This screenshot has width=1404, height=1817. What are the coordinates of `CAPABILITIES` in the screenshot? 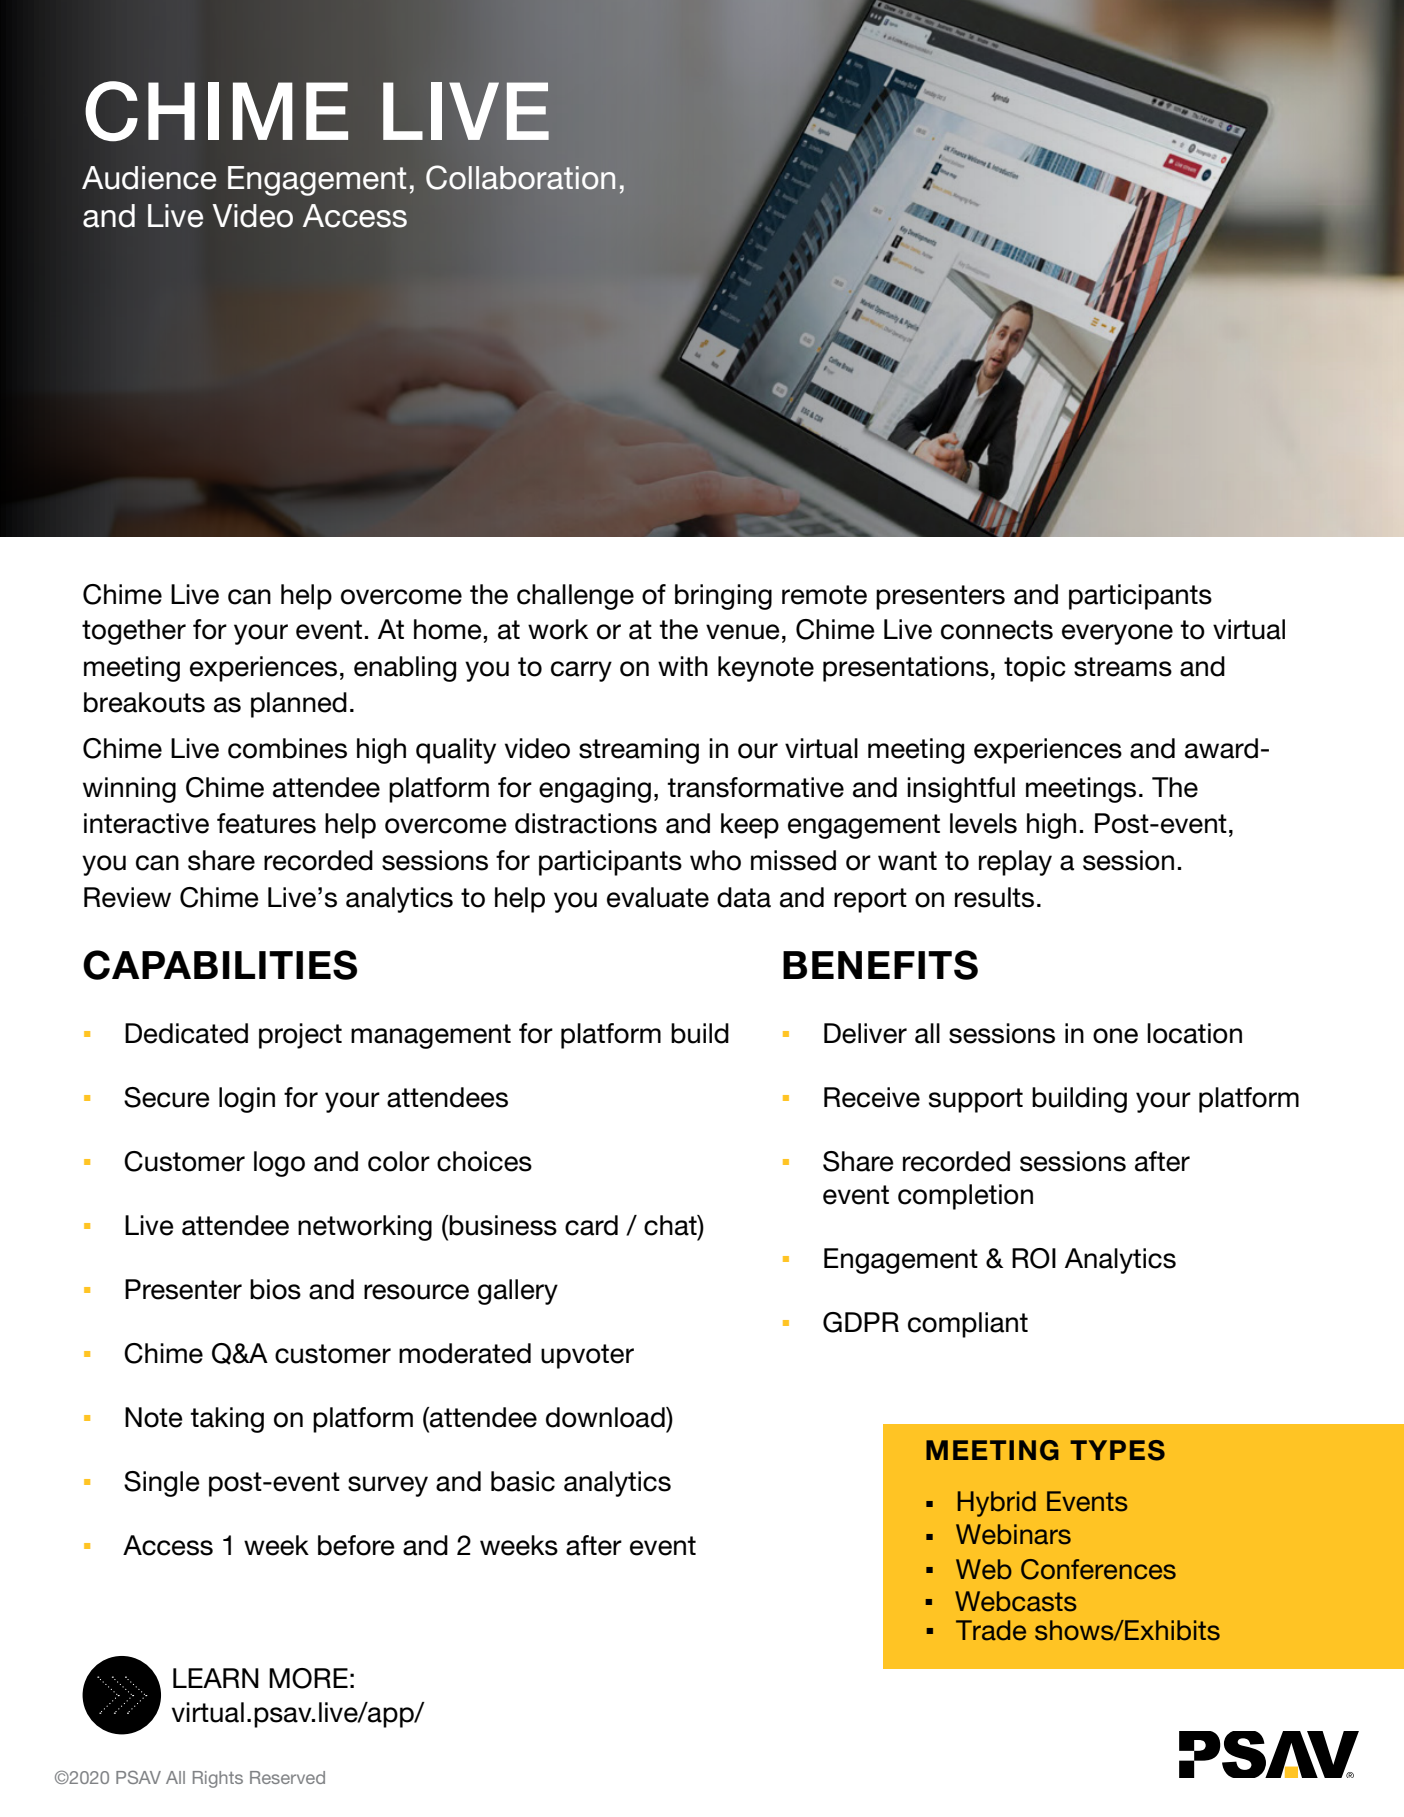 It's located at (220, 965).
